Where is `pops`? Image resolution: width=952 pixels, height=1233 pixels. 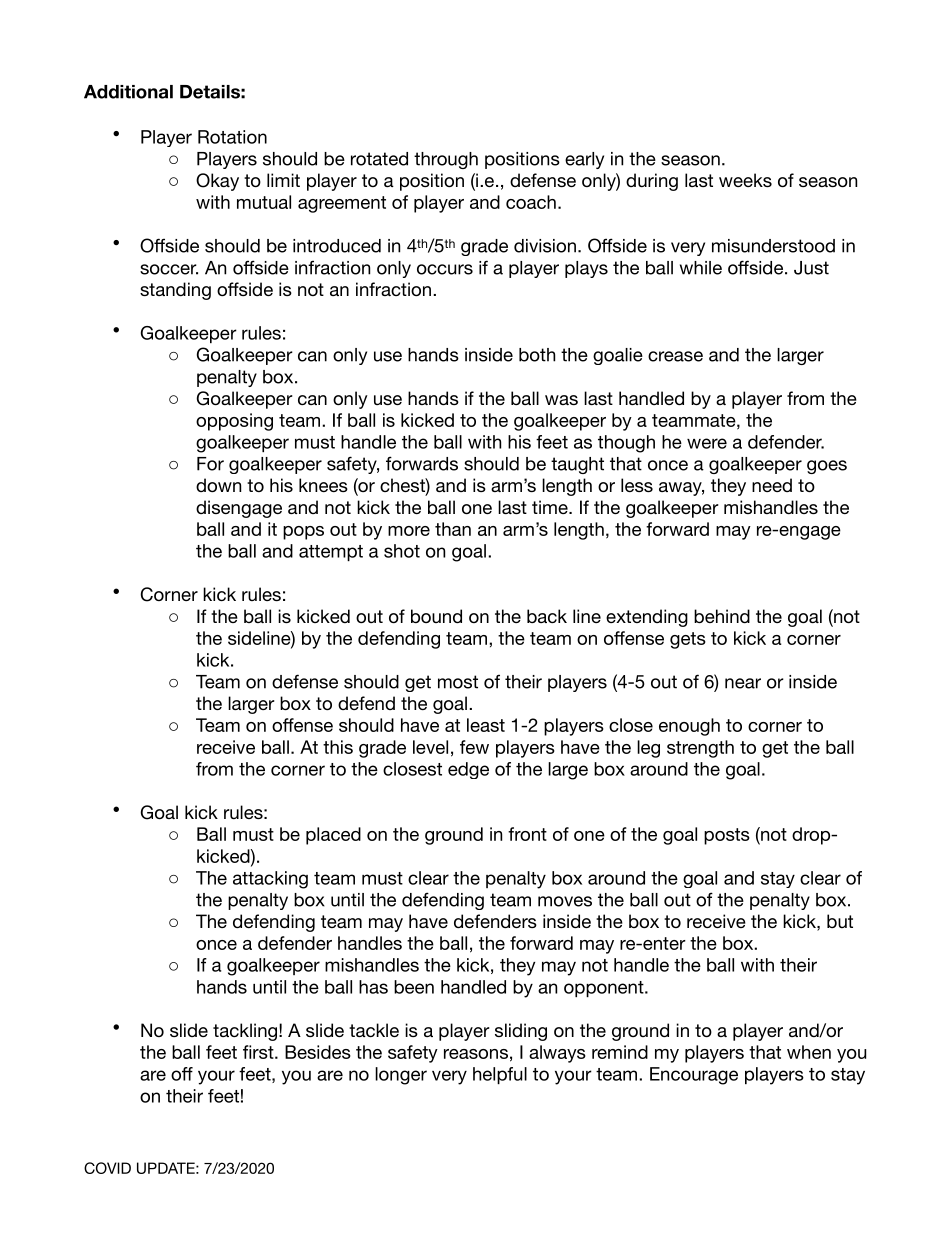
pops is located at coordinates (303, 533).
